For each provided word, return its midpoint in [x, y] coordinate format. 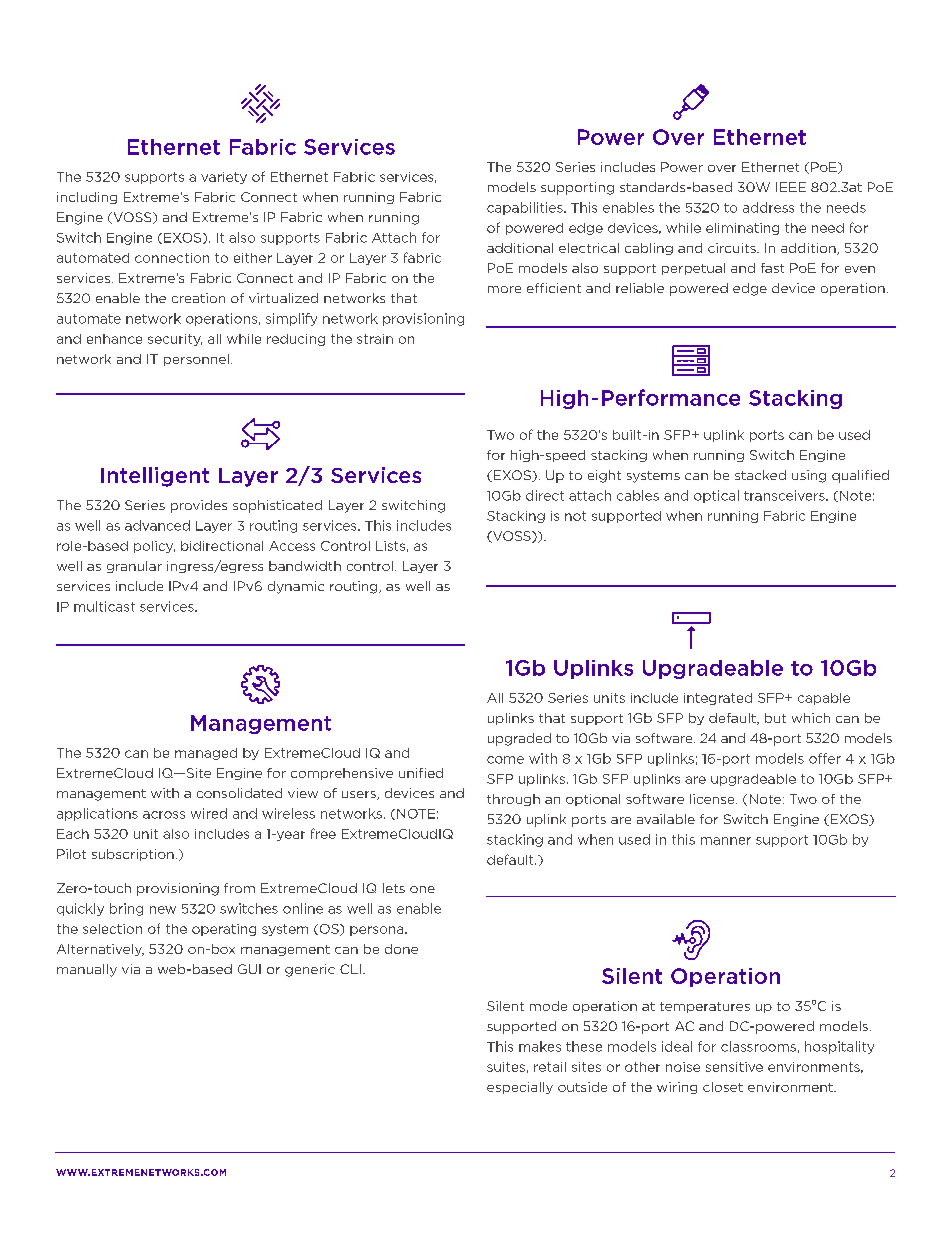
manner [726, 841]
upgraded [519, 739]
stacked [760, 475]
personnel [196, 360]
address [768, 207]
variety [224, 178]
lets [394, 888]
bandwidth [305, 566]
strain [375, 339]
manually [87, 970]
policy [154, 547]
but [775, 718]
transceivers [785, 495]
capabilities [526, 208]
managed [206, 754]
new [163, 910]
